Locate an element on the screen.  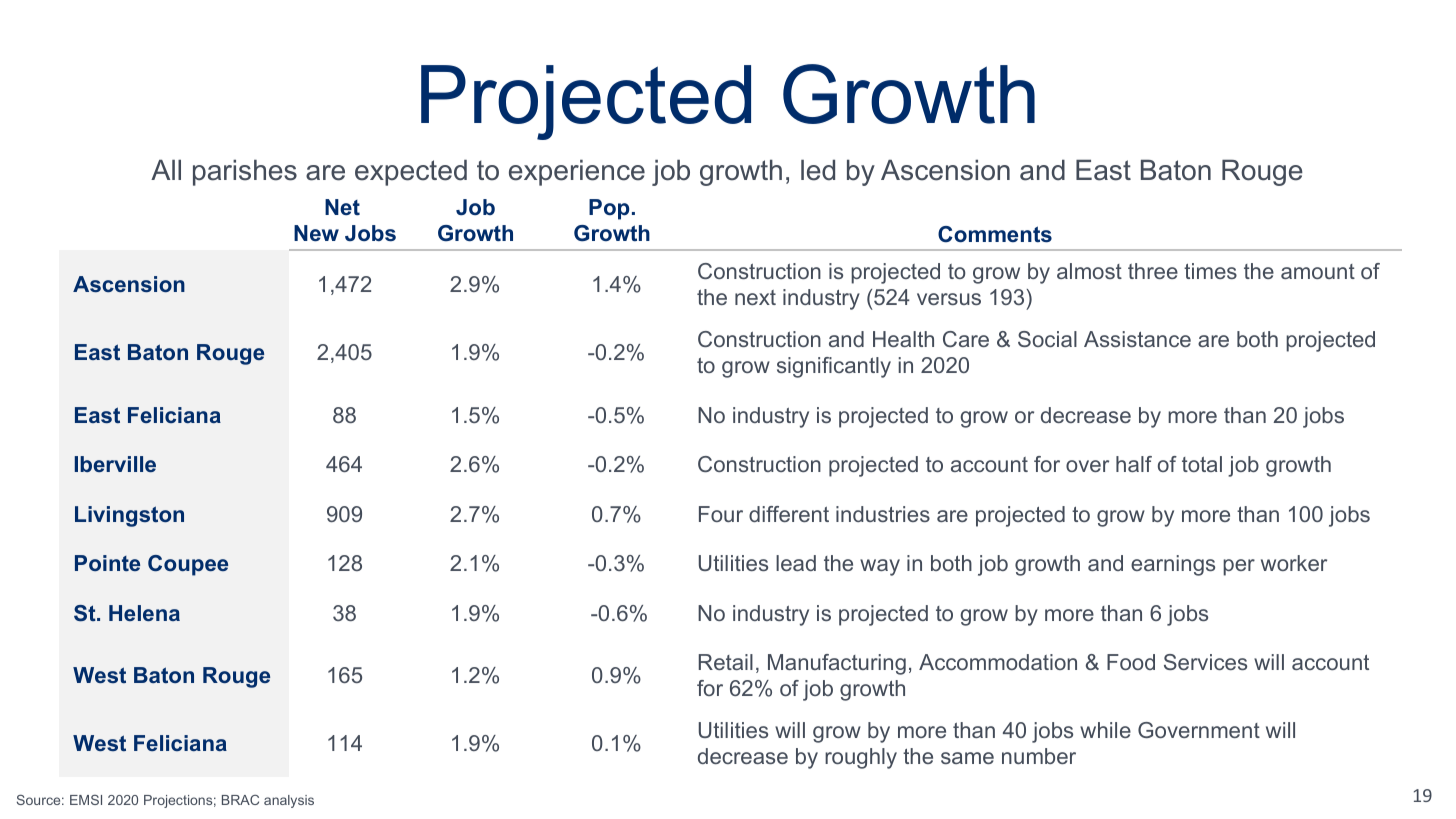
BRAC is located at coordinates (240, 800).
